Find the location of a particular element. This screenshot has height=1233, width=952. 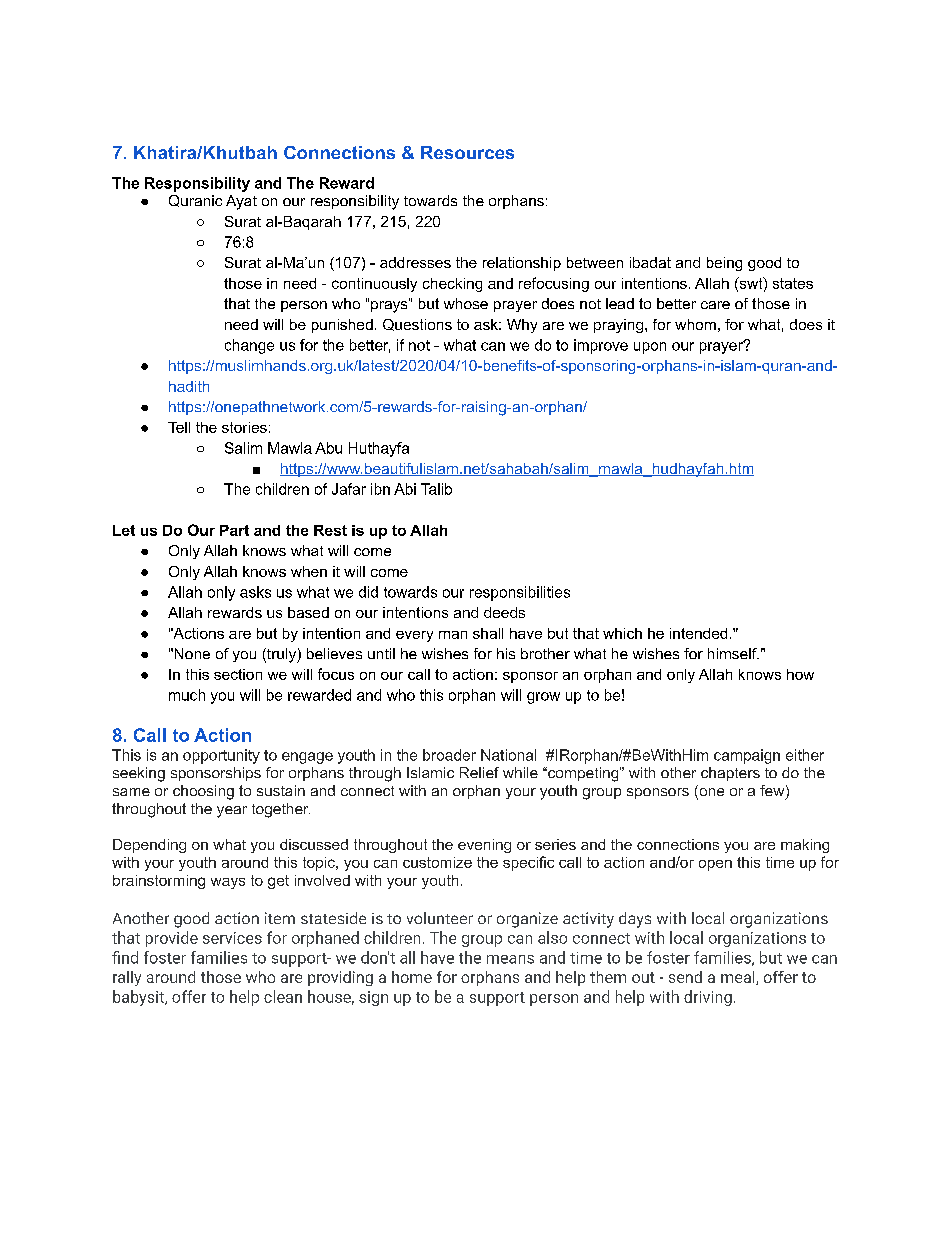

Tell is located at coordinates (179, 427).
